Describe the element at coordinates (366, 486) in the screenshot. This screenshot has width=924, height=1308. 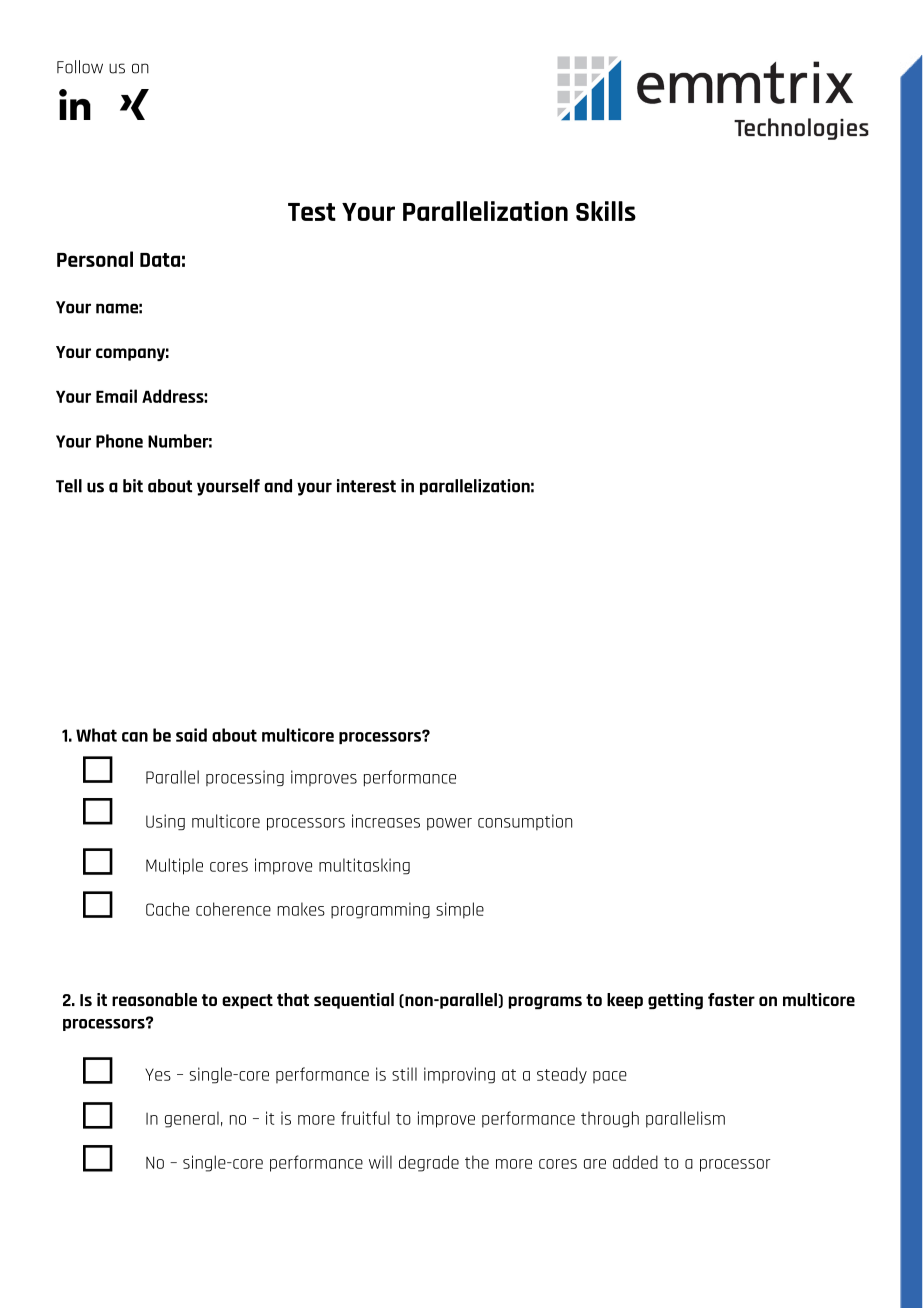
I see `interest` at that location.
